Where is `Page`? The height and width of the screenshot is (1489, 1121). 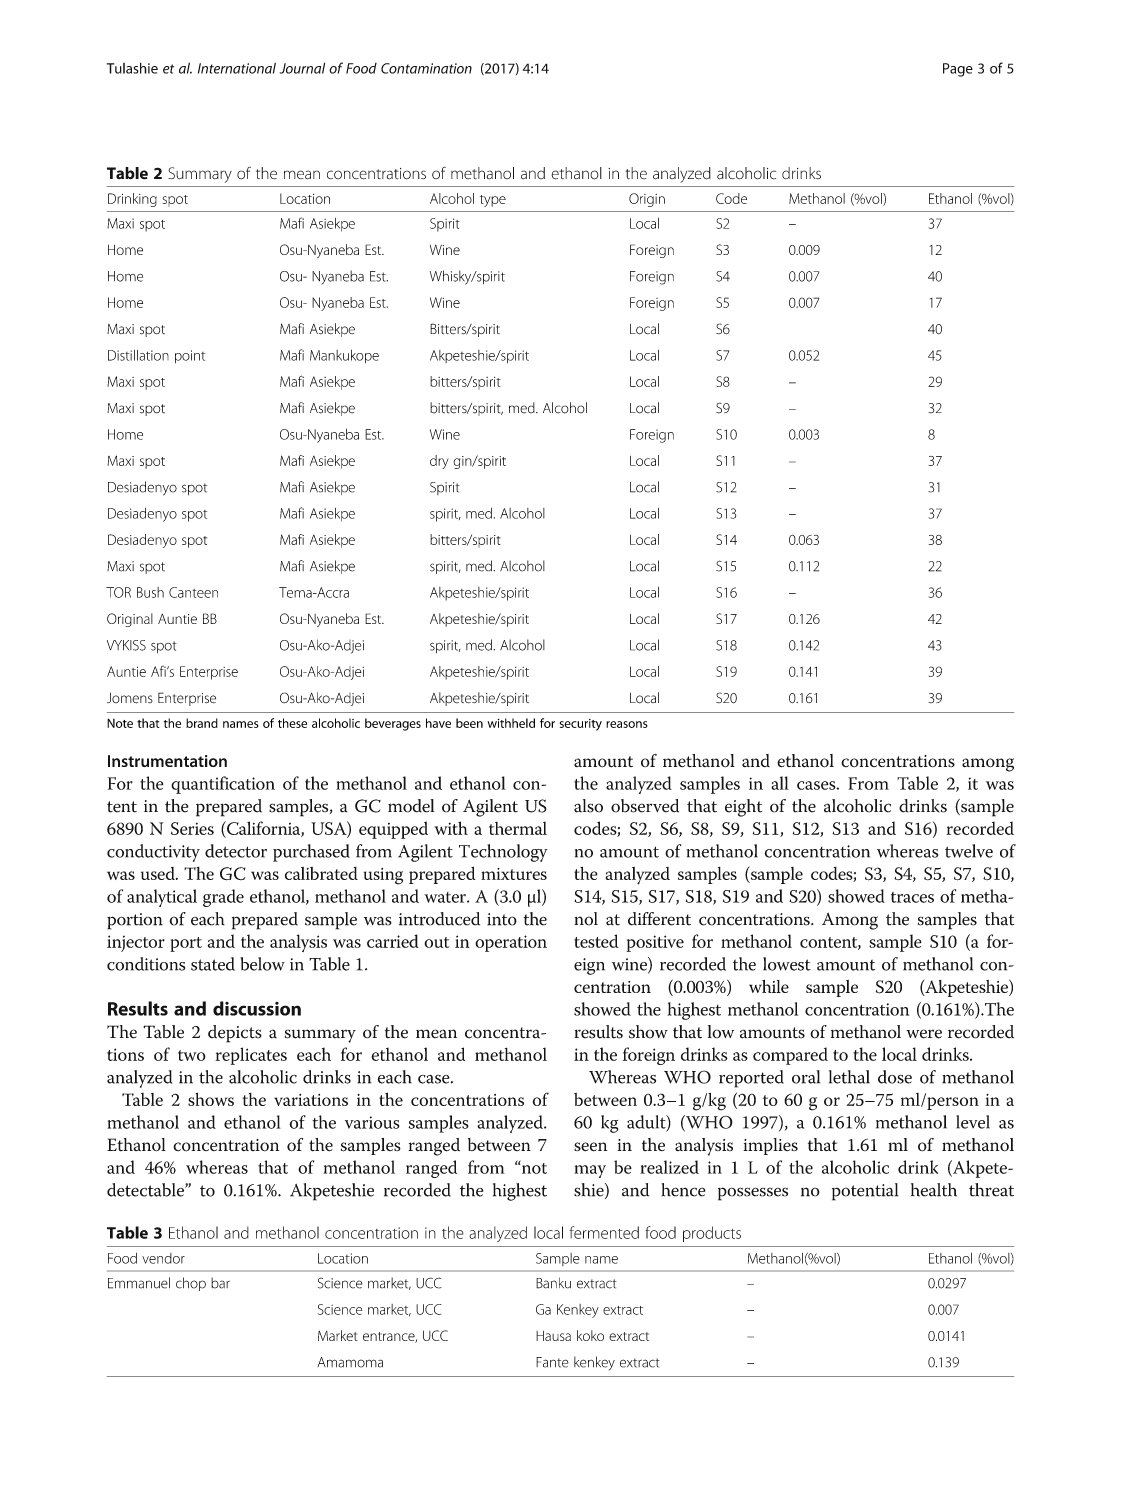 Page is located at coordinates (958, 70).
